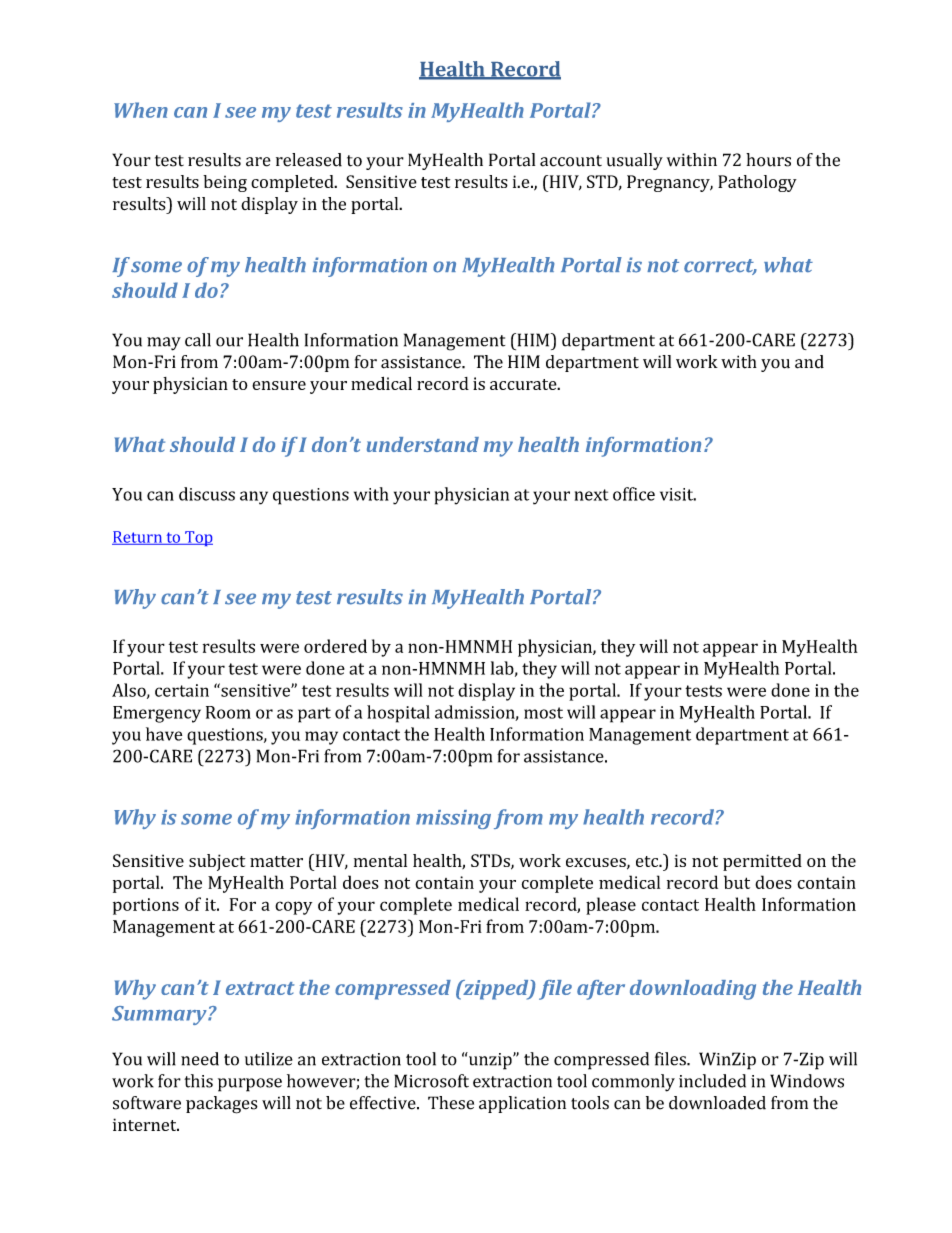 The height and width of the document is (1233, 952). I want to click on Top, so click(198, 538).
